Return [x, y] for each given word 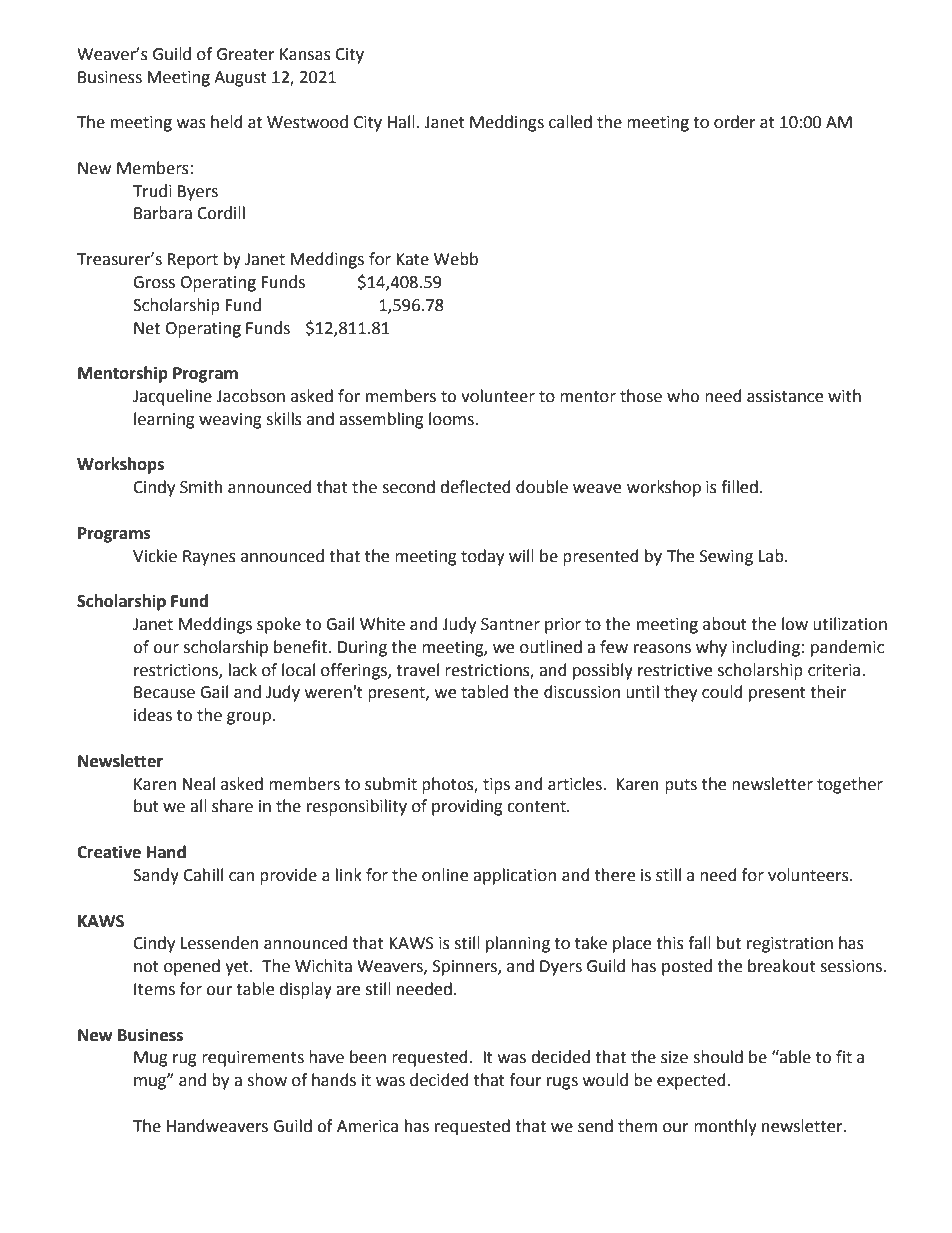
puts [681, 786]
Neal [198, 784]
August [240, 79]
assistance [785, 396]
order [735, 122]
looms [452, 419]
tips [496, 786]
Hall [401, 122]
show [267, 1080]
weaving [230, 421]
